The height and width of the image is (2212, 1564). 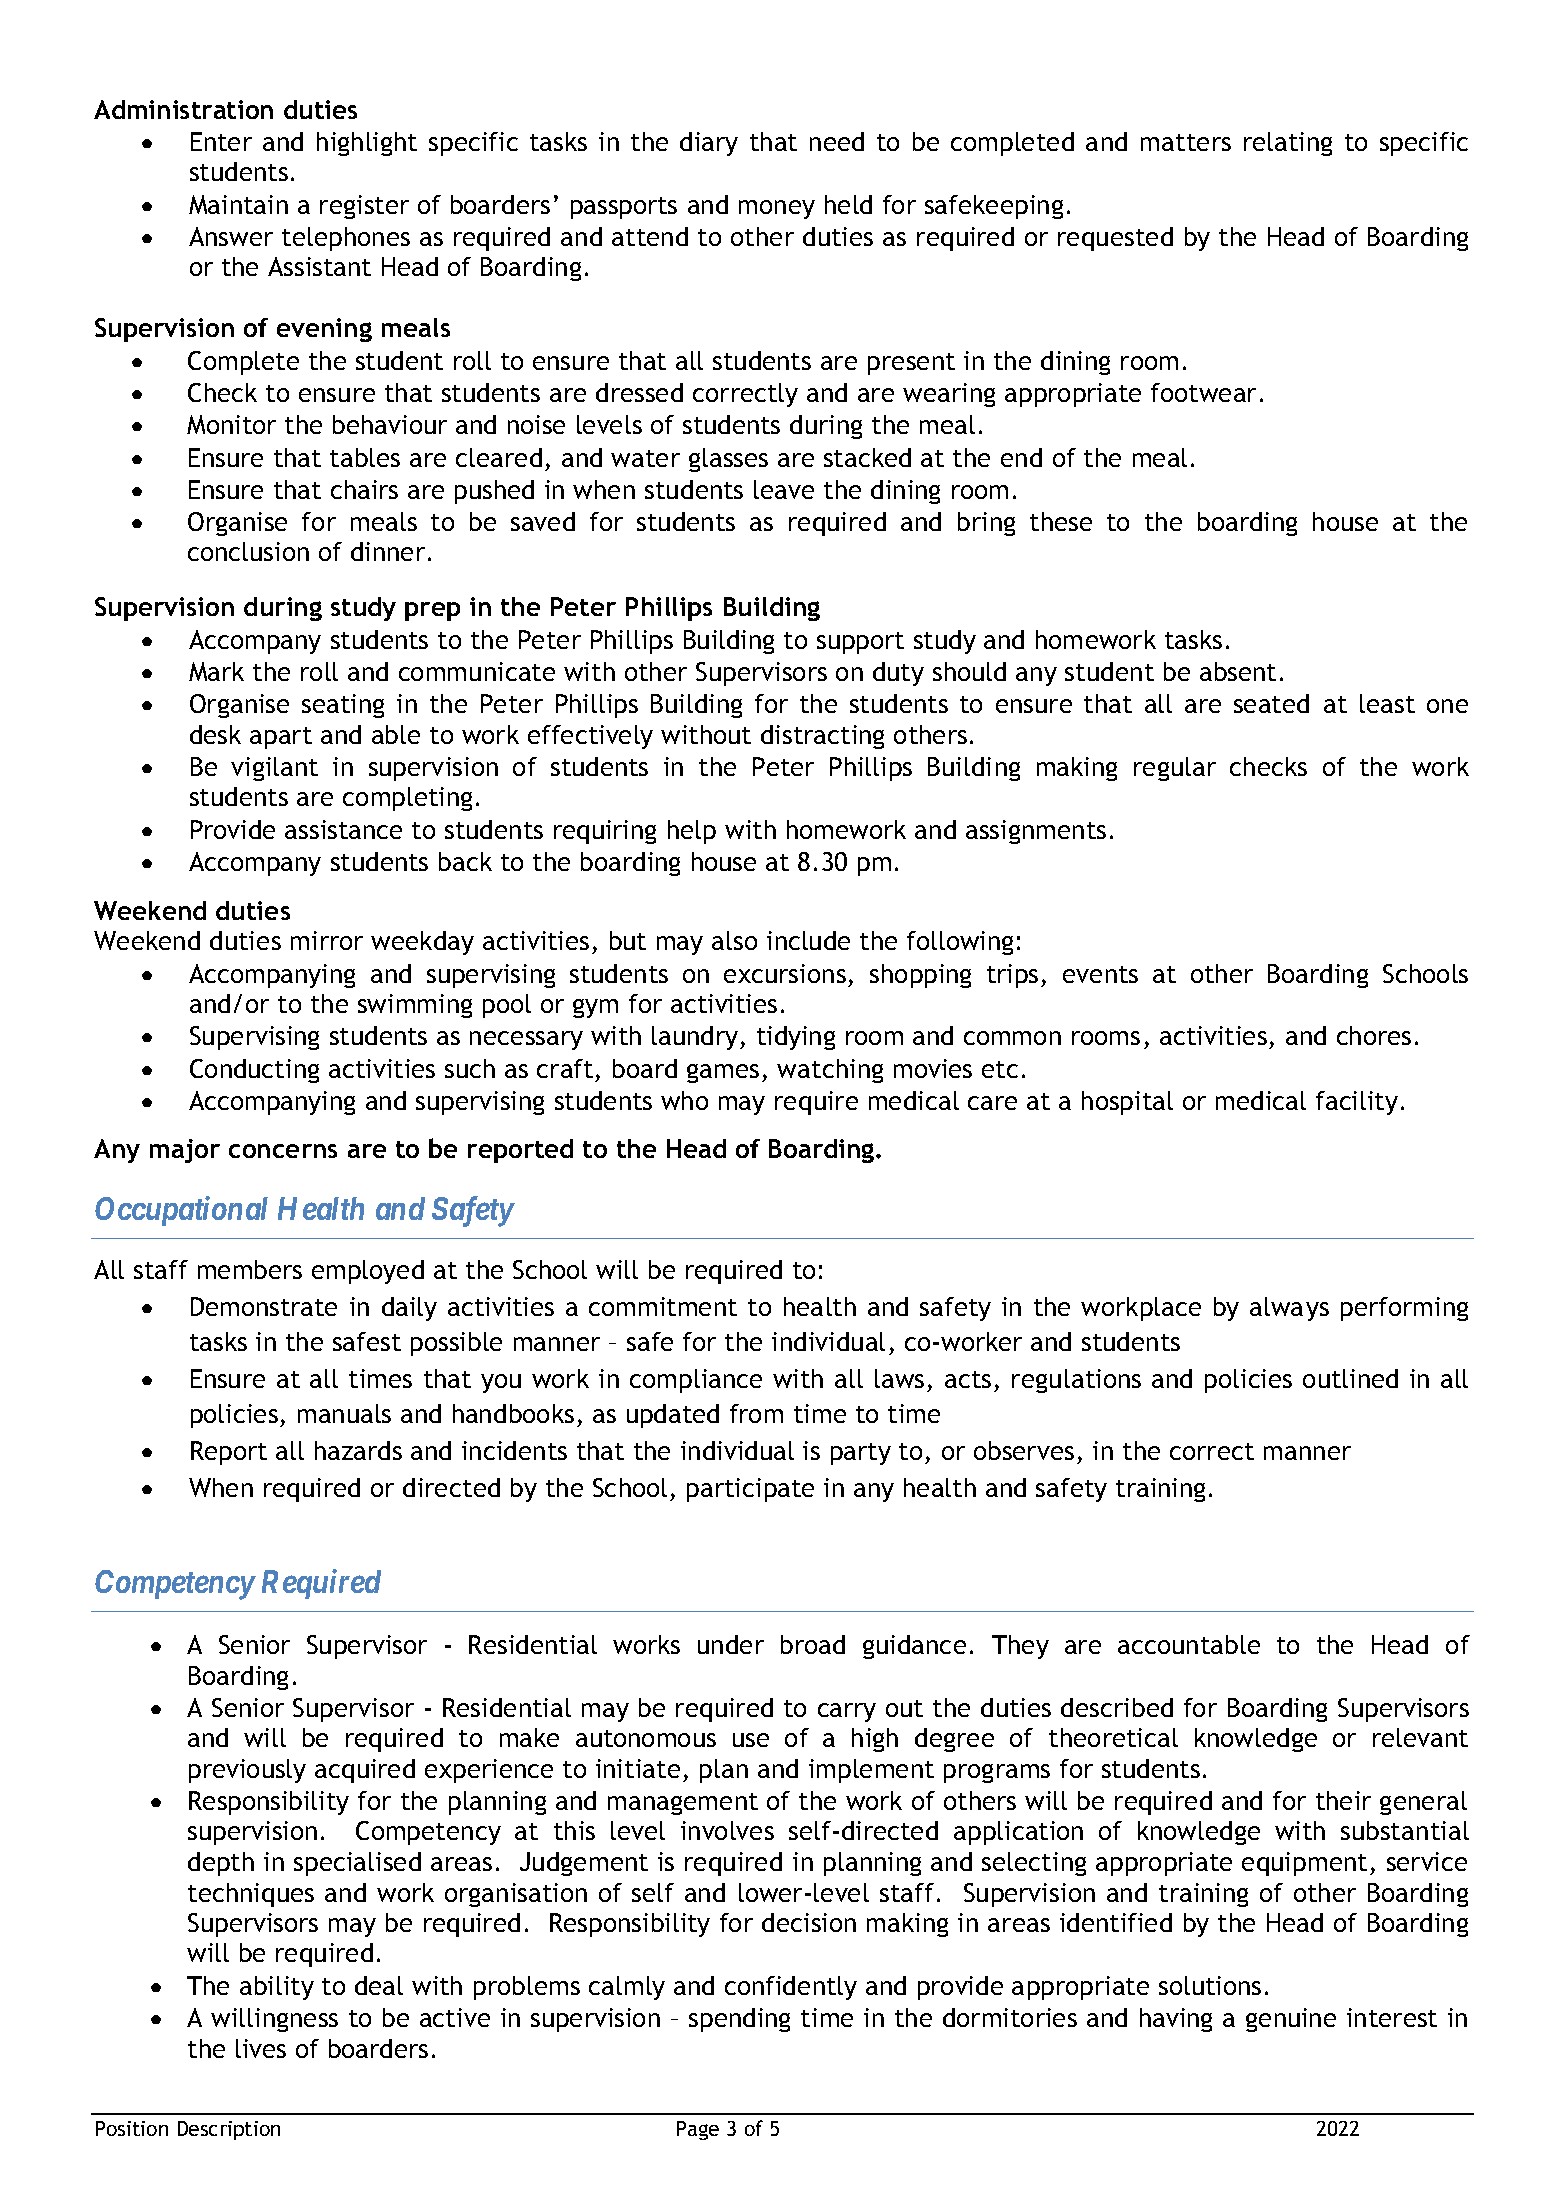 I want to click on Maintain, so click(x=238, y=204).
